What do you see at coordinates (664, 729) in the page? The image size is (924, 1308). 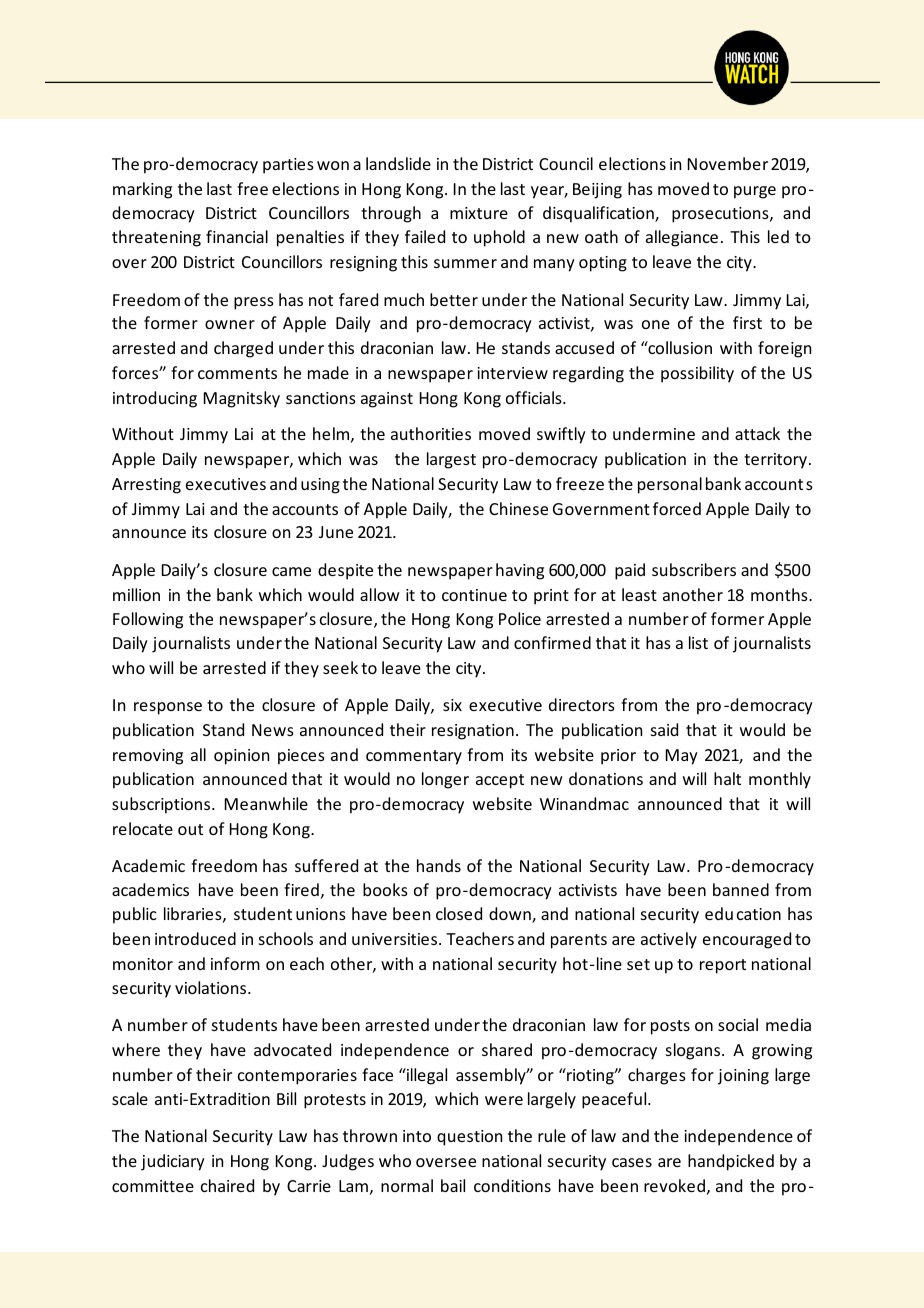 I see `said` at bounding box center [664, 729].
